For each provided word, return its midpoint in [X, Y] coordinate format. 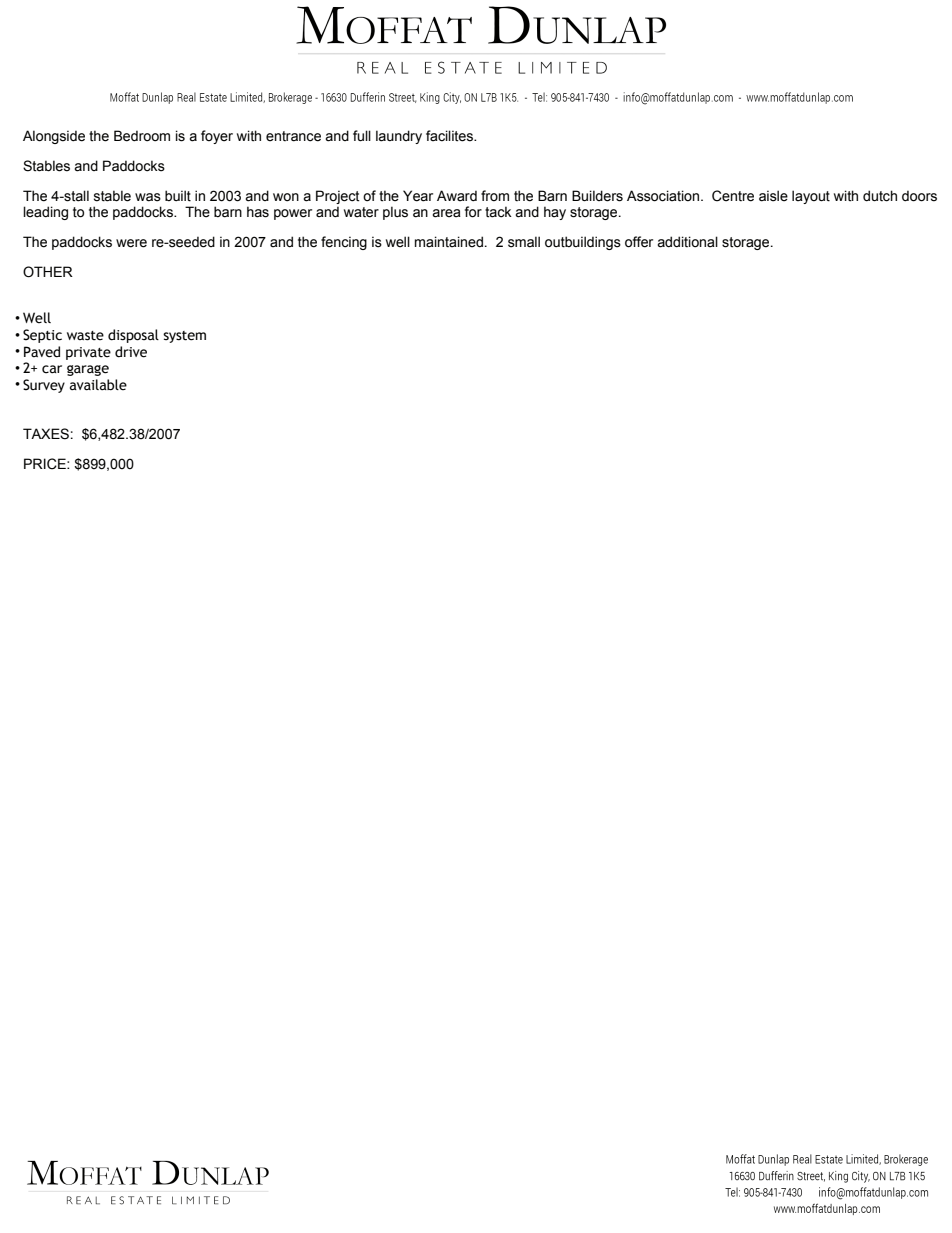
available [98, 385]
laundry [399, 137]
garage [88, 370]
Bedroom [142, 136]
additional [687, 242]
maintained [449, 242]
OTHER [48, 272]
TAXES [46, 434]
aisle [773, 196]
